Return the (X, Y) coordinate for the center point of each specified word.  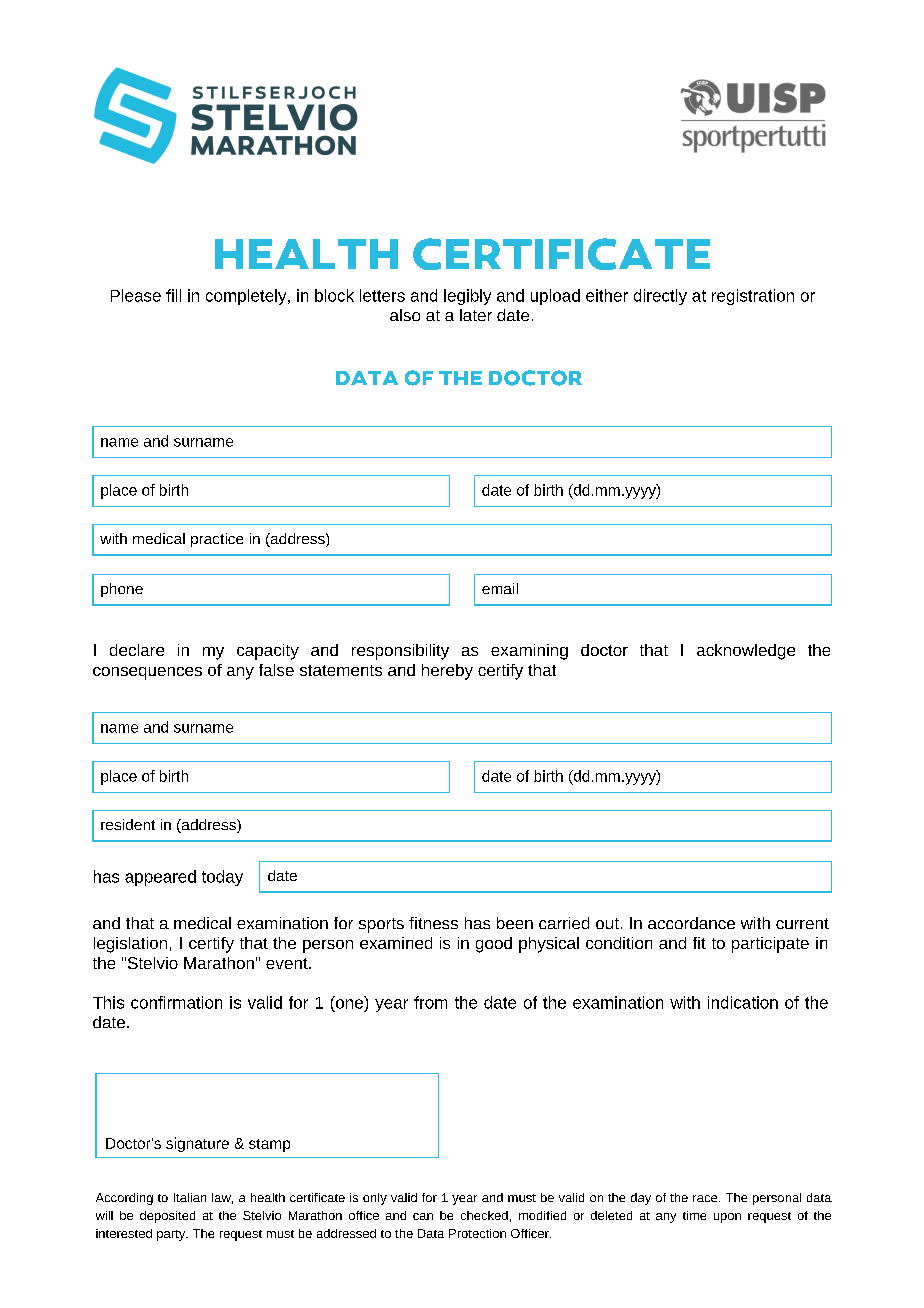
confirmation (176, 1002)
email (500, 588)
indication (743, 1002)
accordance (691, 923)
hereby (447, 672)
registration (753, 297)
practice (217, 540)
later (476, 315)
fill (173, 295)
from (430, 1002)
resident (128, 824)
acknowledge (746, 652)
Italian (190, 1197)
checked (484, 1215)
